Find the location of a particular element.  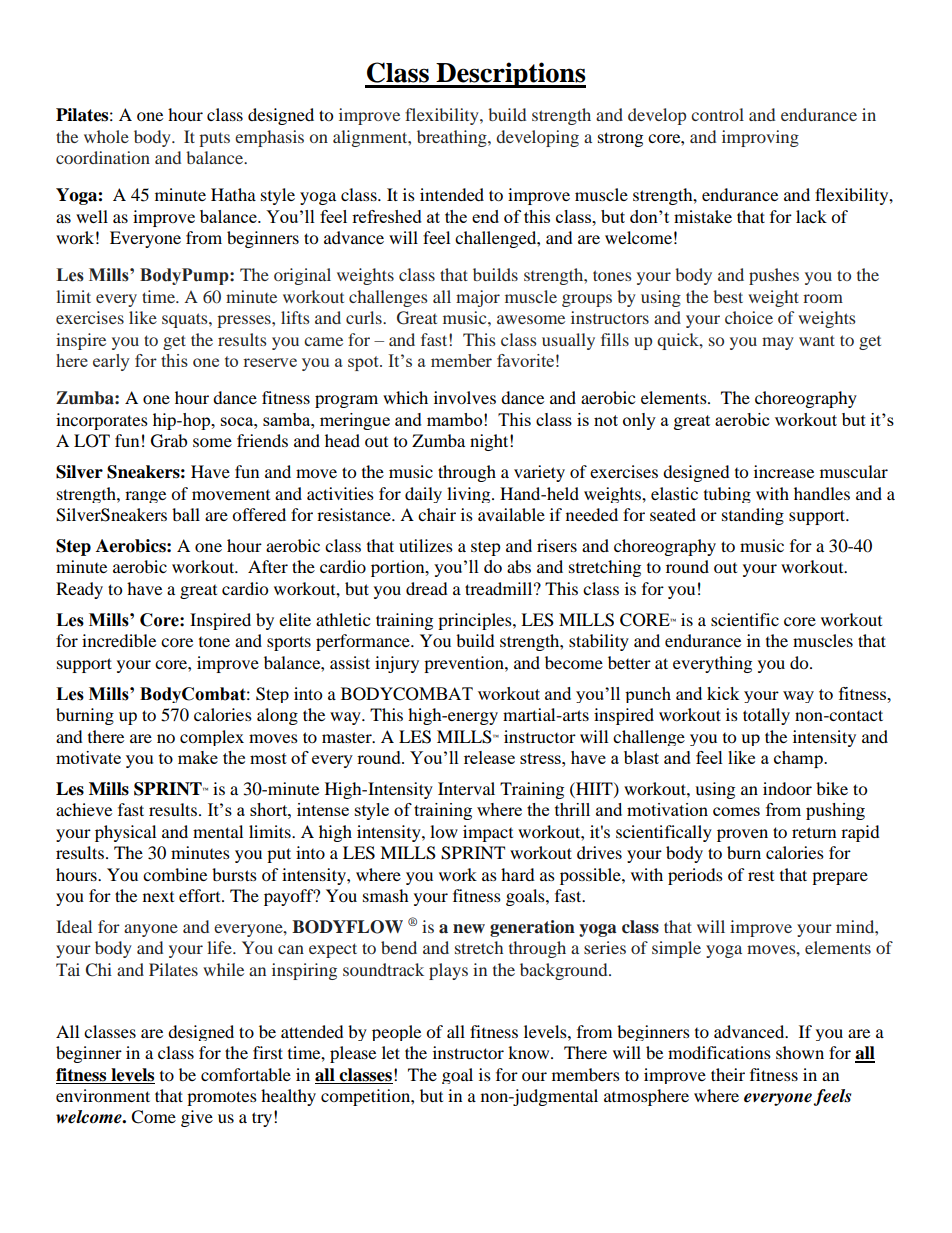

physical is located at coordinates (125, 833).
